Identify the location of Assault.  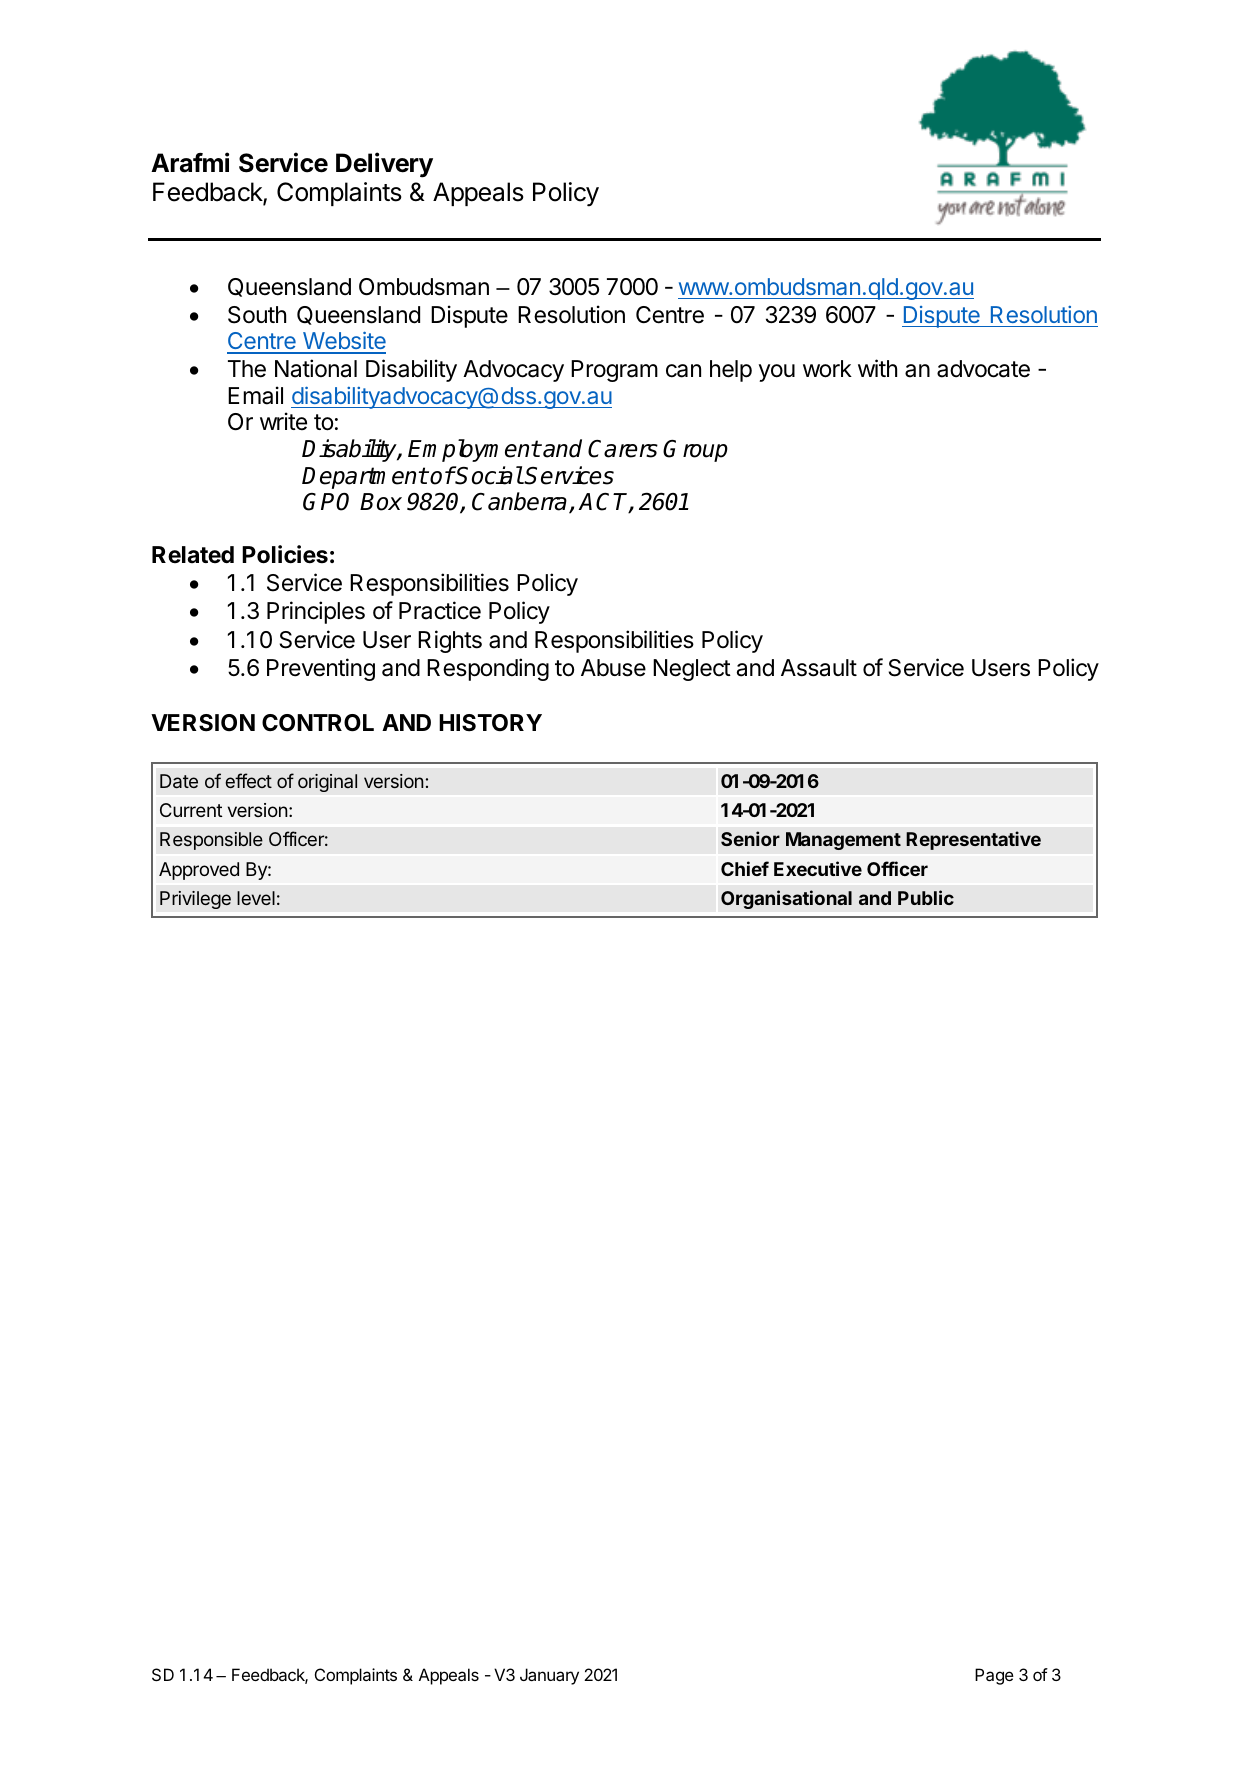
(819, 668).
